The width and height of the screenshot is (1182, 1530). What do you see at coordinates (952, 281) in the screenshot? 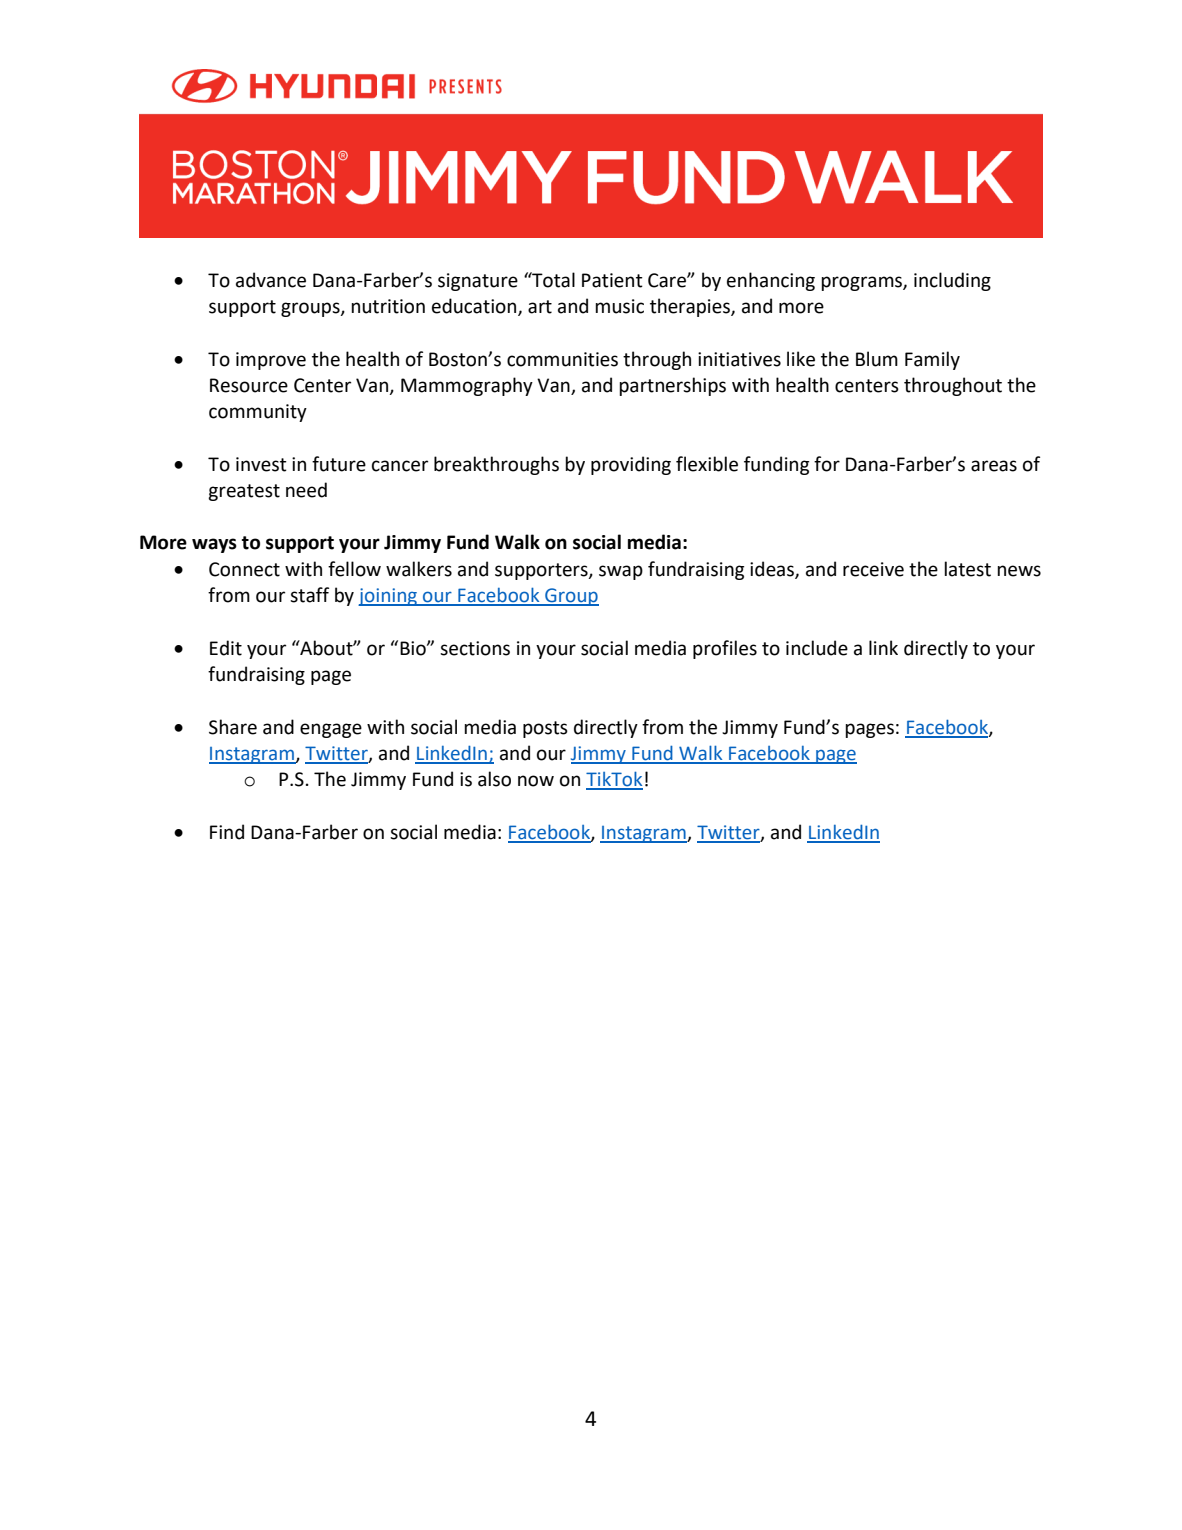
I see `including` at bounding box center [952, 281].
